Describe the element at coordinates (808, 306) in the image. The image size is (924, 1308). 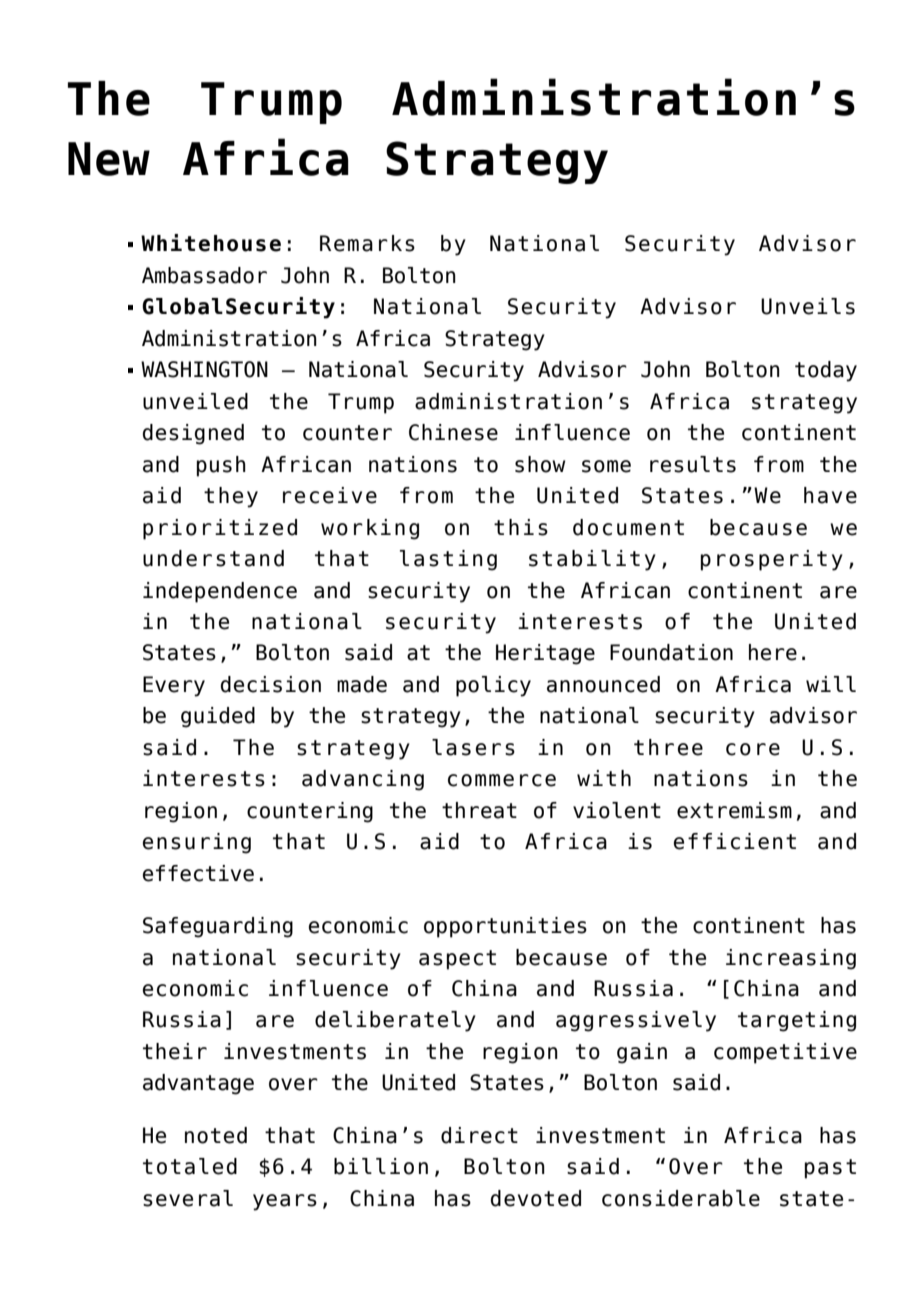
I see `Unveils` at that location.
